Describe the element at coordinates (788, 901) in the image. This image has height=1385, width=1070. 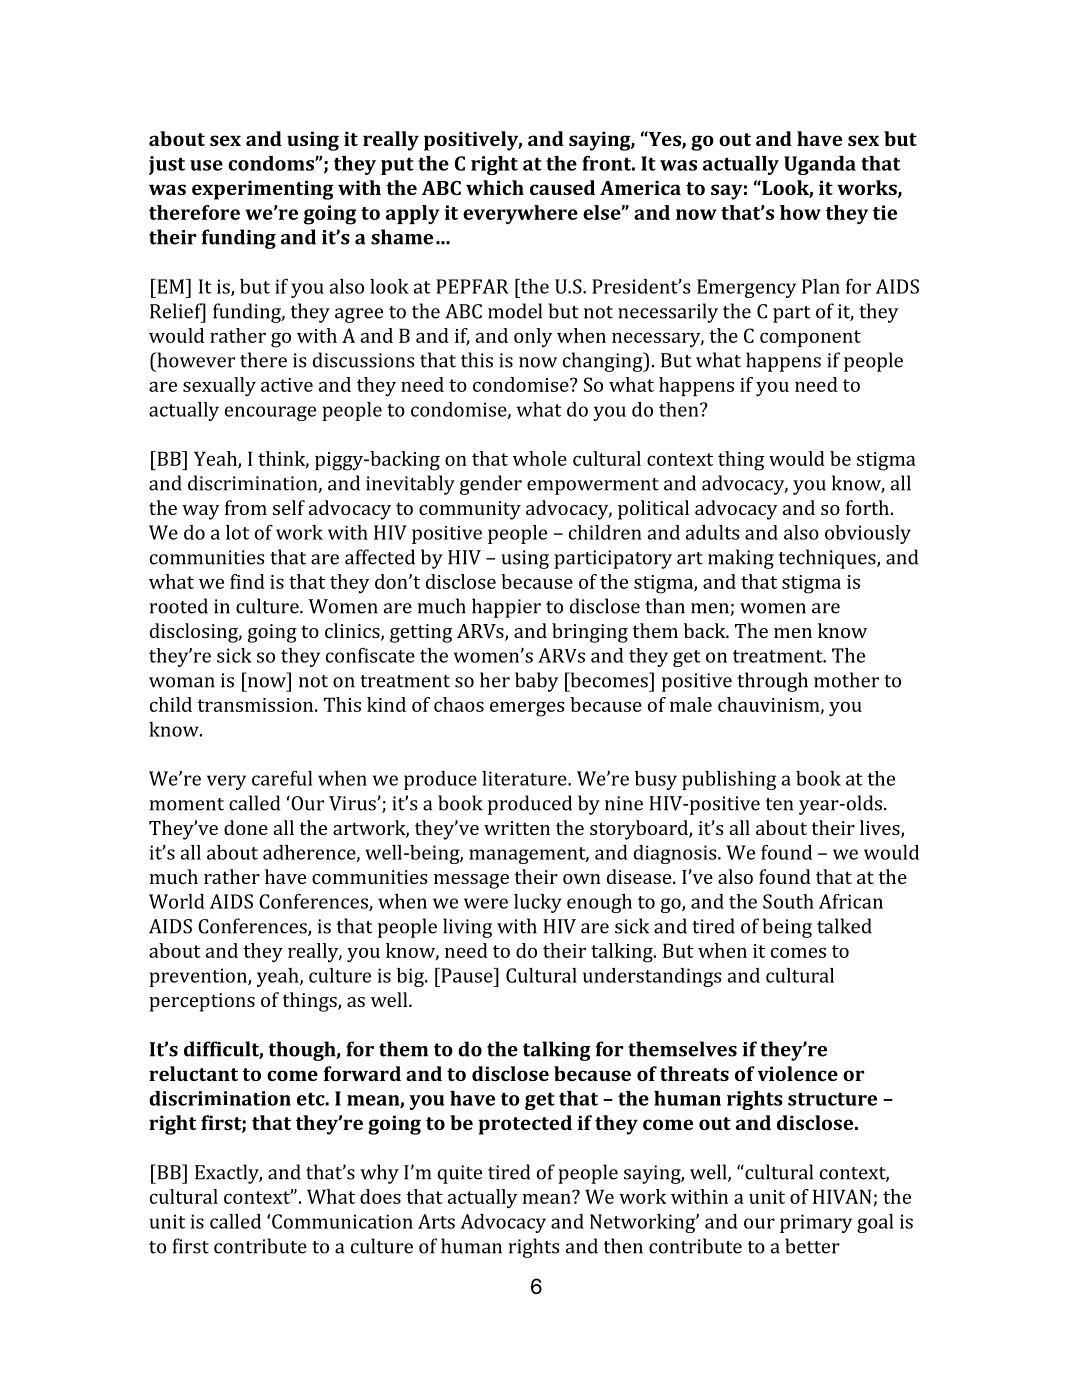
I see `South` at that location.
